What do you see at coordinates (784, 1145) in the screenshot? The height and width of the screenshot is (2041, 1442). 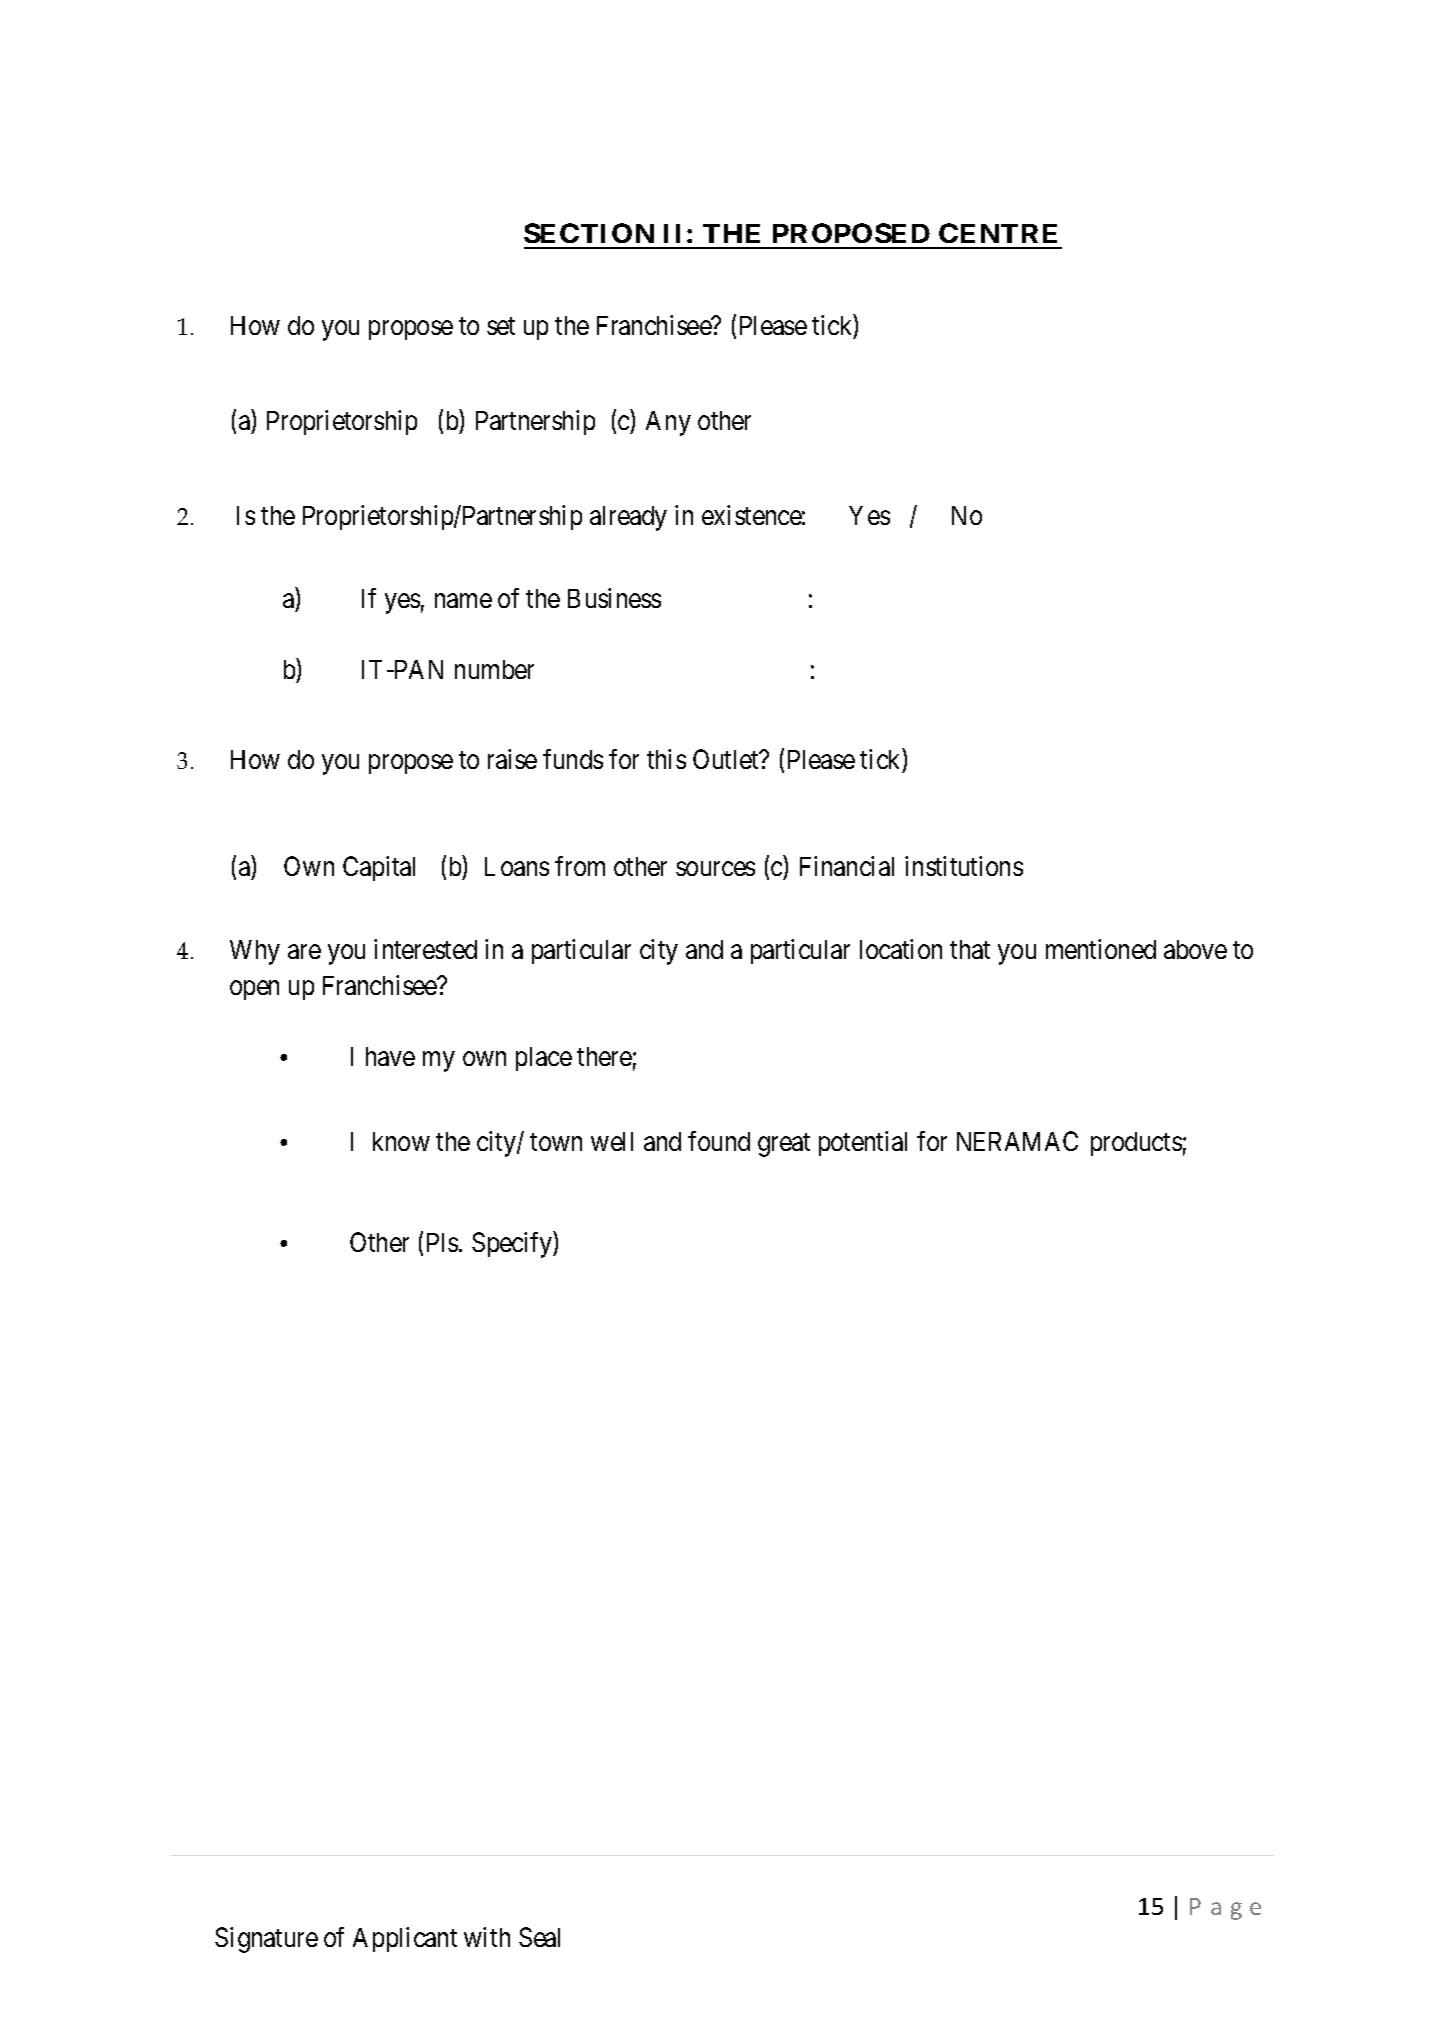 I see `great` at bounding box center [784, 1145].
